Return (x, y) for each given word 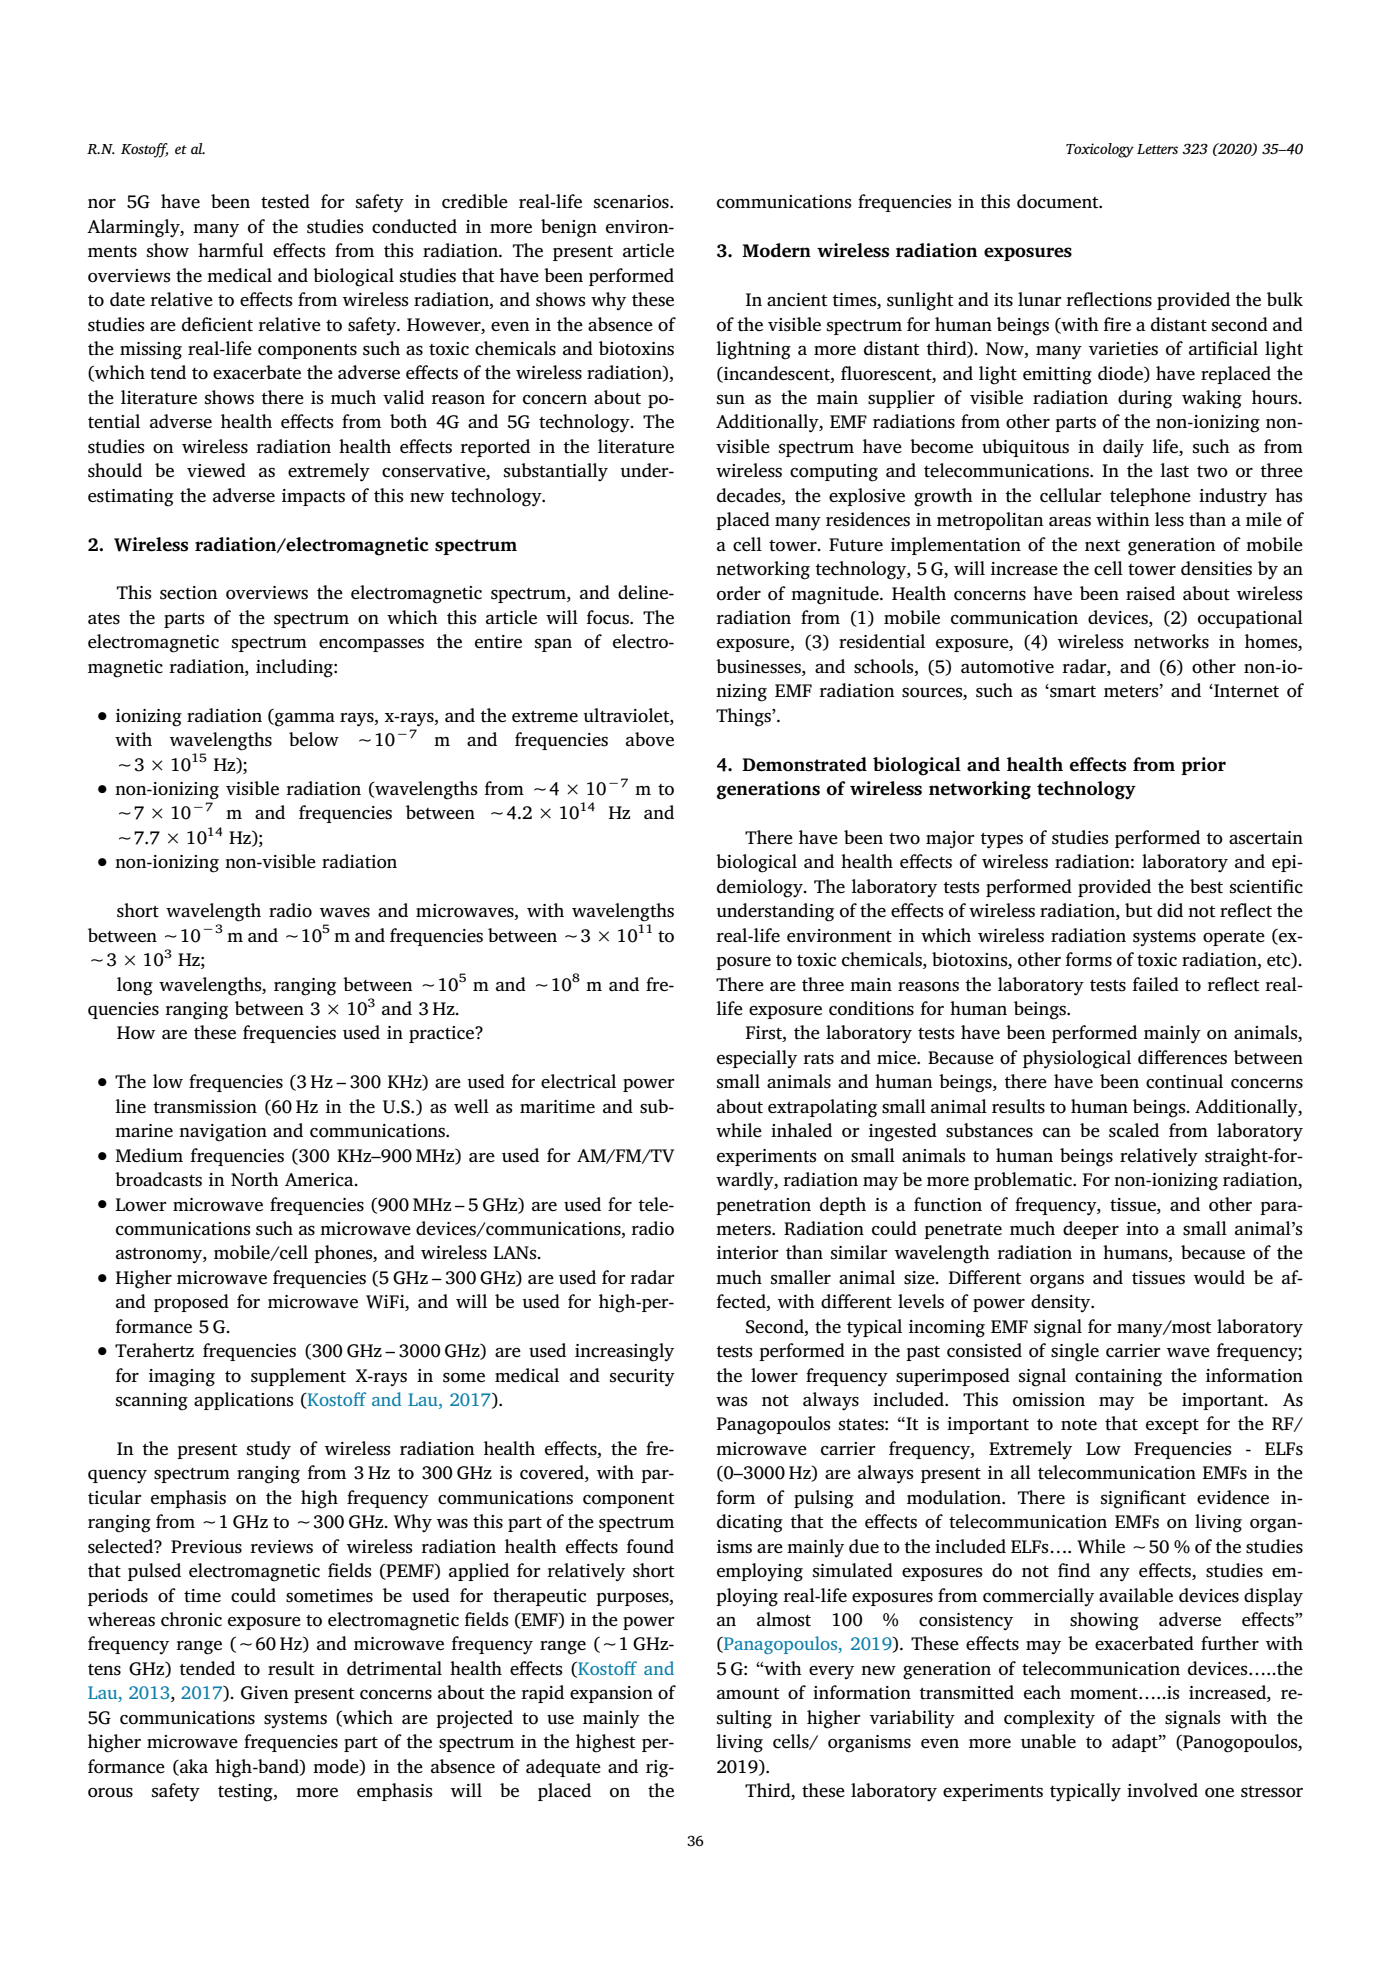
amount (748, 1694)
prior (1203, 766)
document (1059, 201)
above (650, 739)
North (255, 1179)
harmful (231, 250)
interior (748, 1253)
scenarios (632, 202)
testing (246, 1793)
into (1142, 1229)
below (314, 739)
